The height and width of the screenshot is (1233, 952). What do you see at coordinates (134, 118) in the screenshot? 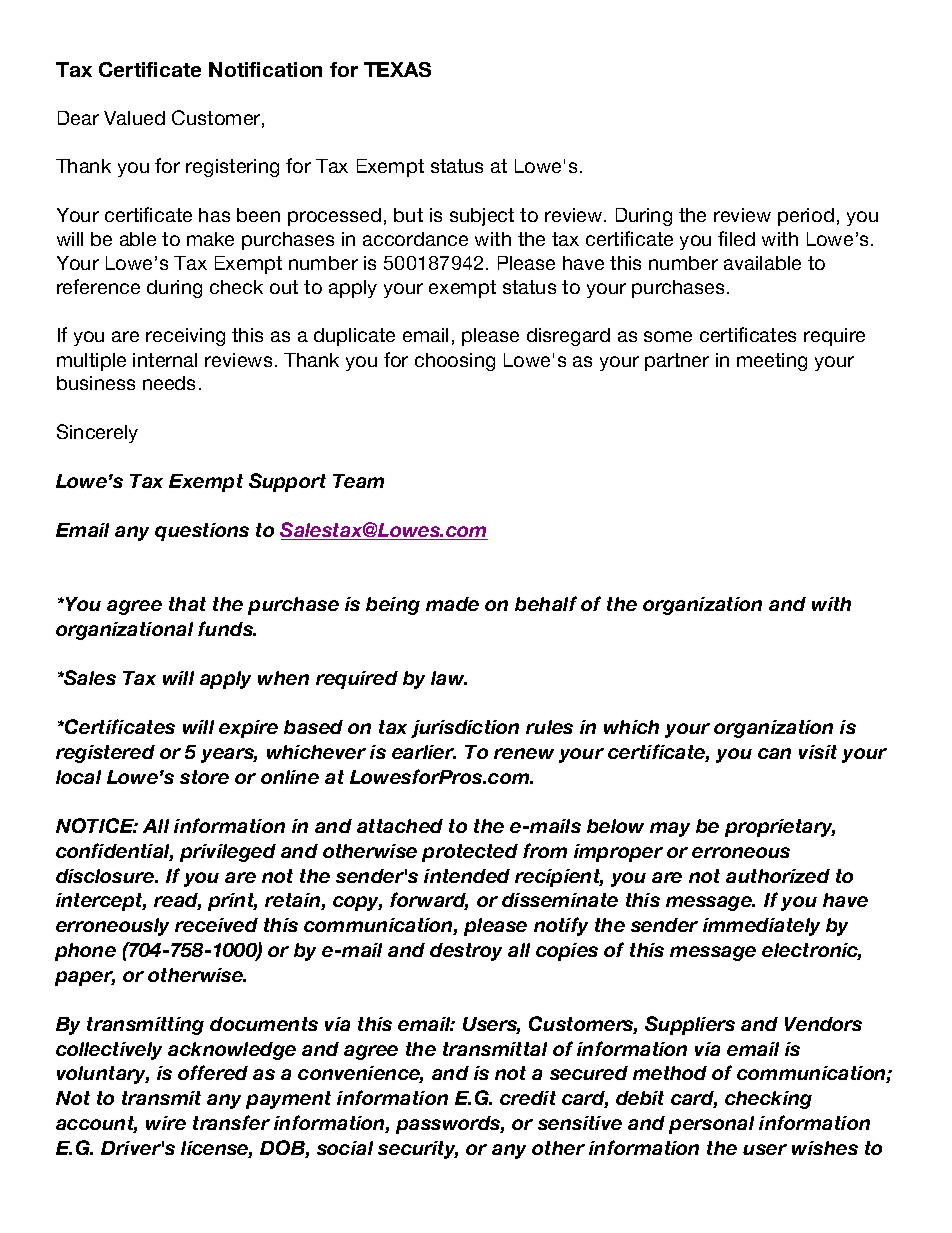
I see `Valued` at bounding box center [134, 118].
